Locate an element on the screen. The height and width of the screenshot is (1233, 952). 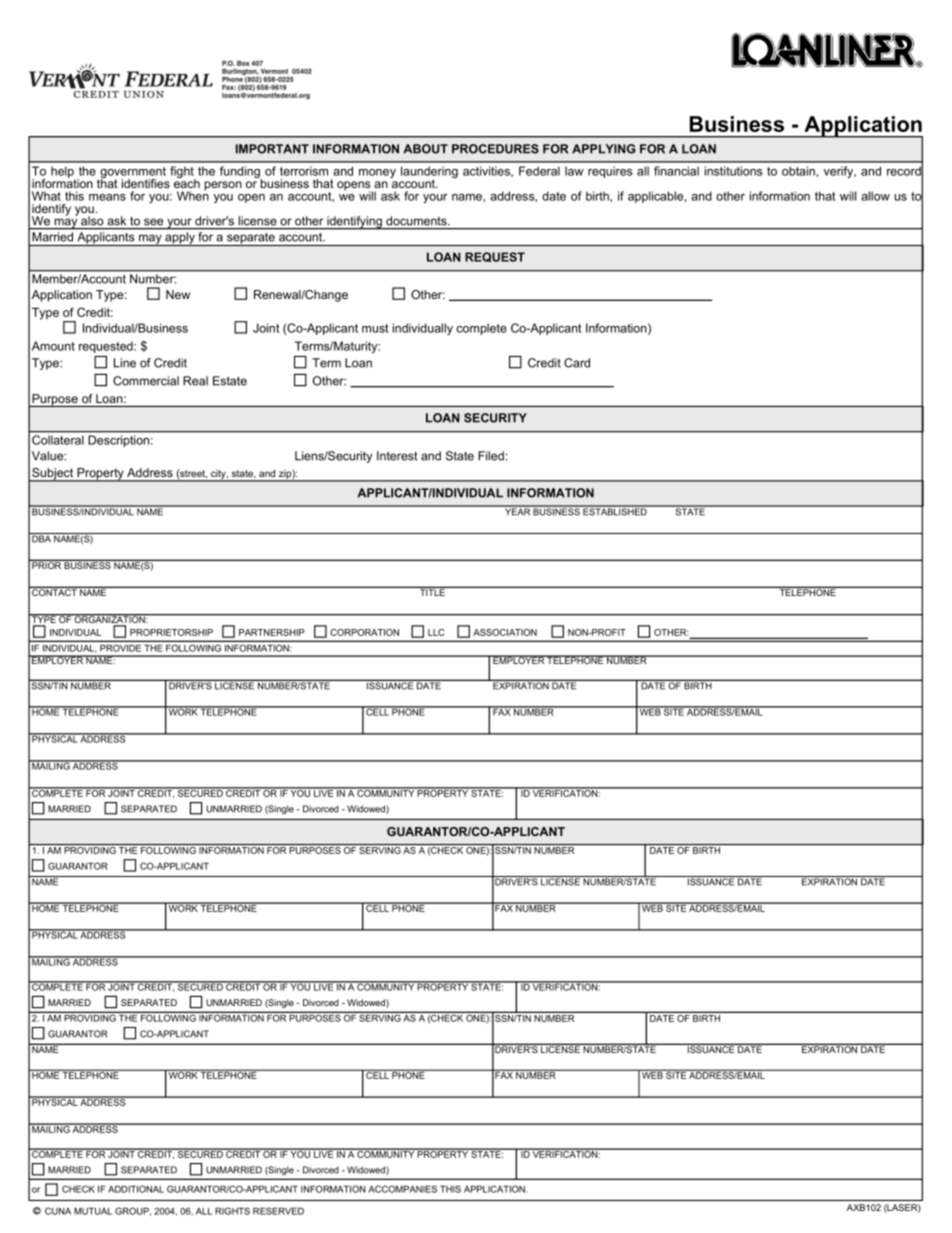
identifies is located at coordinates (146, 183).
